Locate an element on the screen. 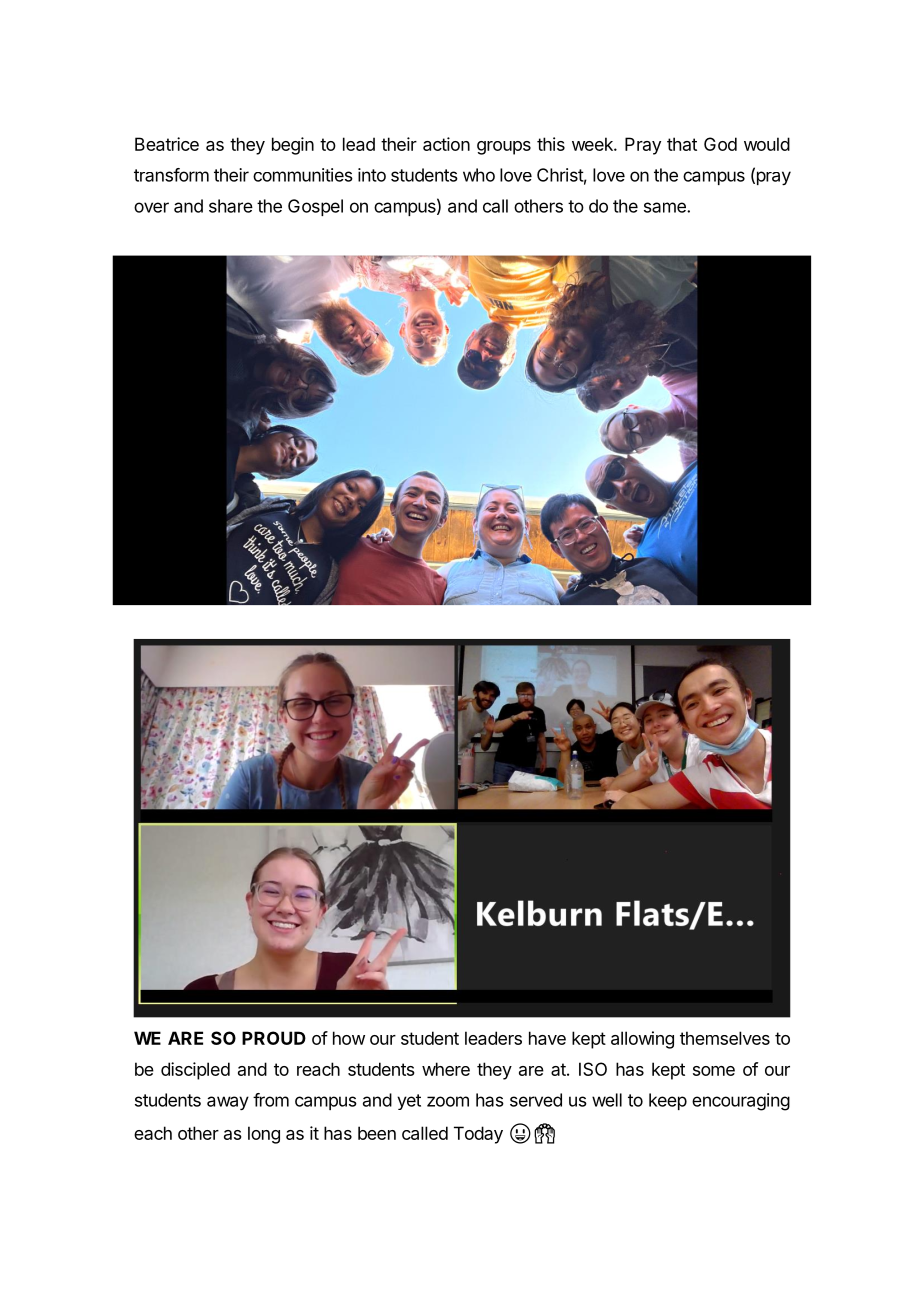 The height and width of the screenshot is (1308, 924). keep is located at coordinates (668, 1101).
